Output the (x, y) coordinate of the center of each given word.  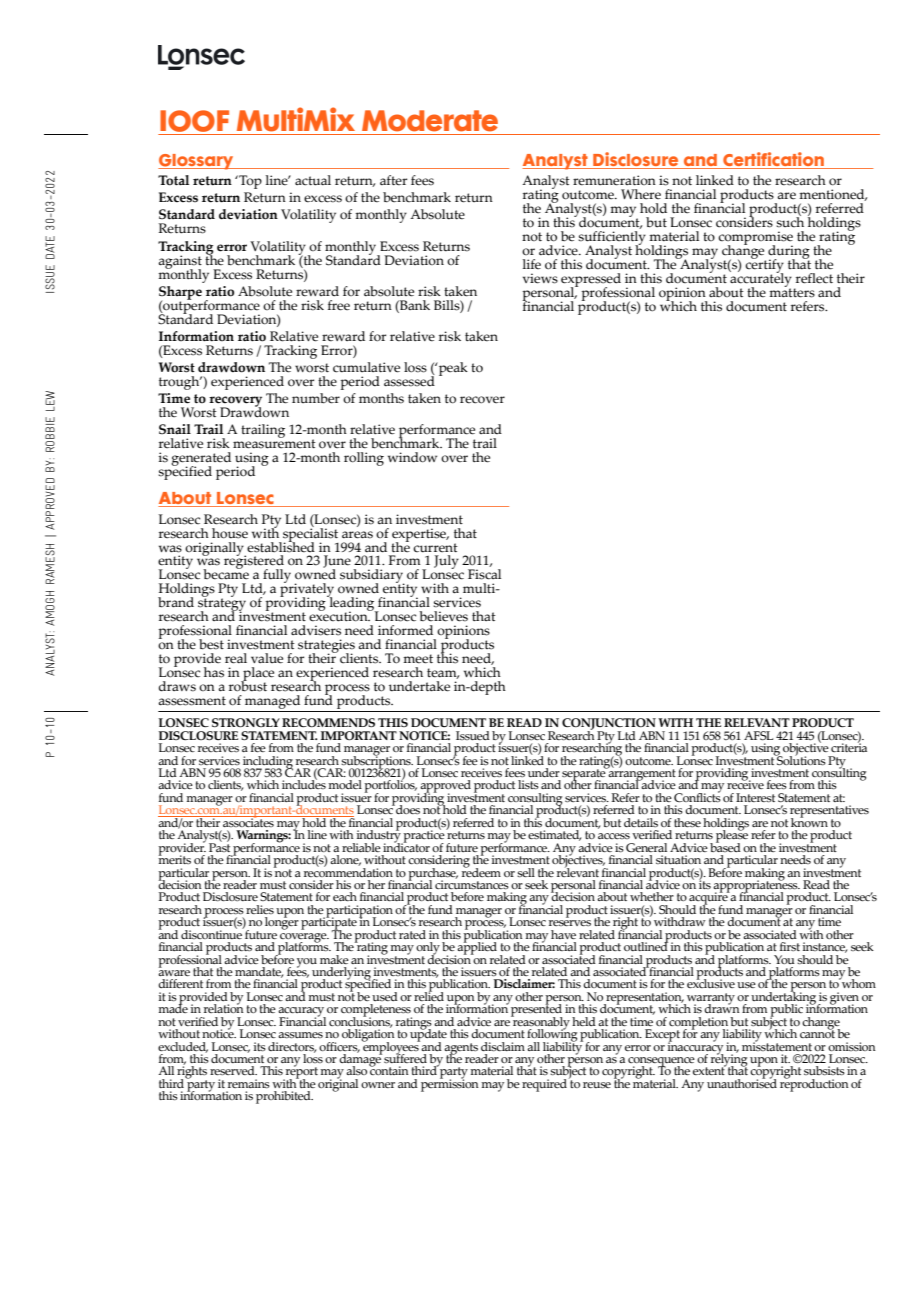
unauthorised (742, 1082)
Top (249, 182)
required (544, 1085)
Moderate (430, 121)
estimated (554, 835)
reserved (233, 1070)
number (316, 398)
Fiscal (484, 574)
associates (248, 821)
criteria (849, 746)
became (226, 573)
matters (792, 292)
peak (452, 369)
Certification (773, 159)
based (725, 846)
